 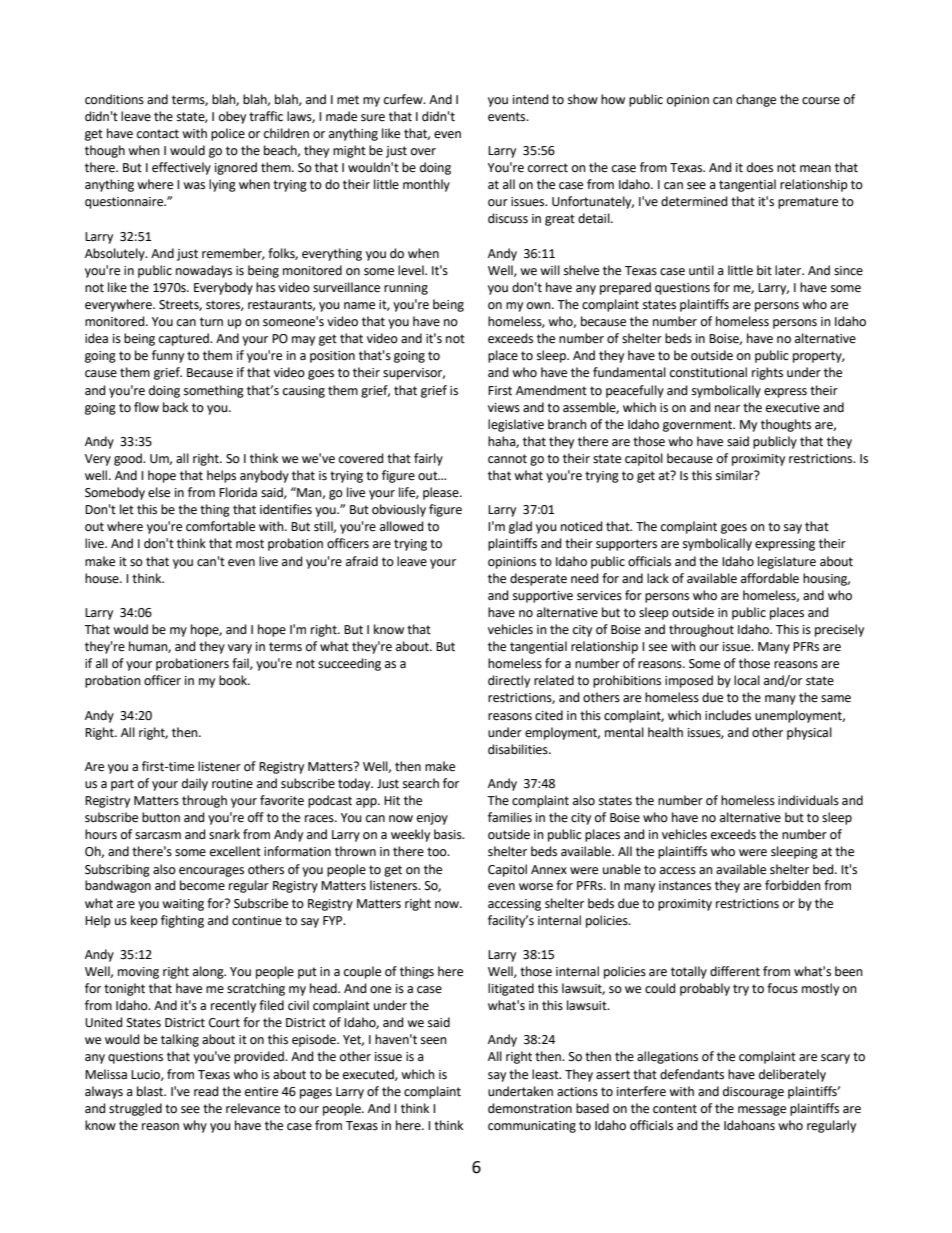 What do you see at coordinates (158, 134) in the screenshot?
I see `contact` at bounding box center [158, 134].
